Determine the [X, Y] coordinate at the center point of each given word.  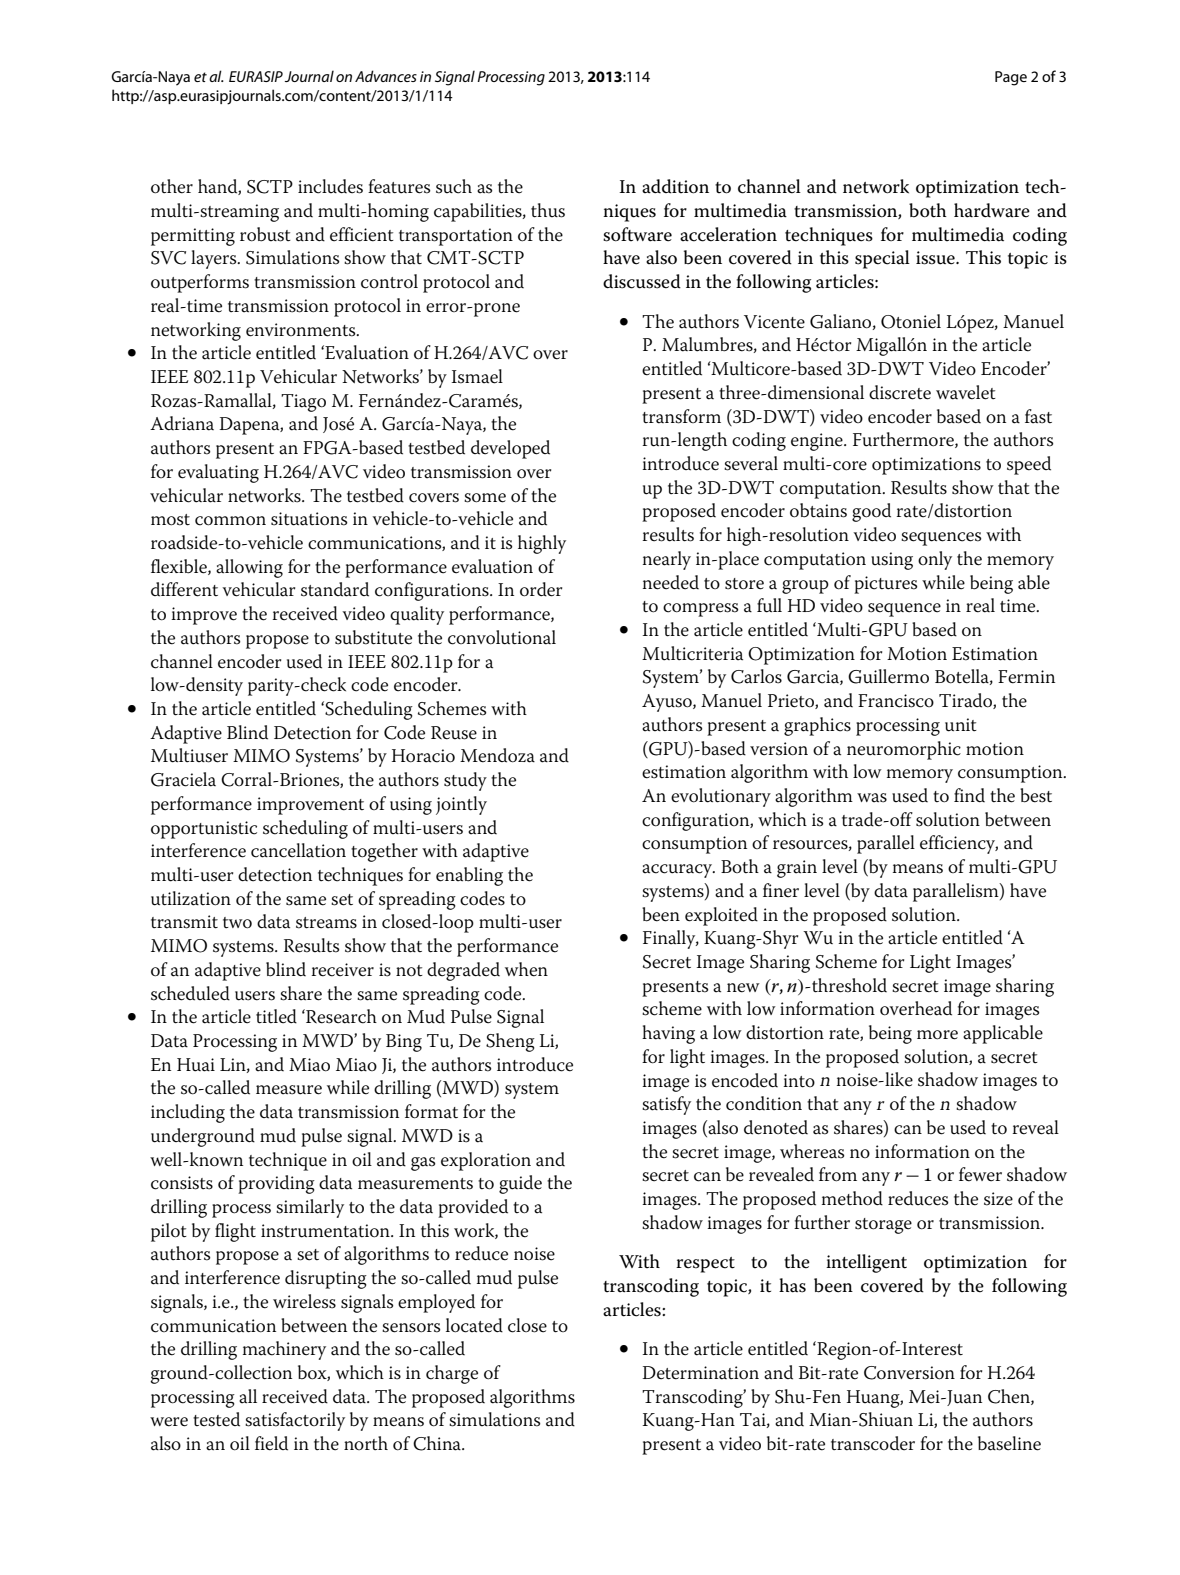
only [935, 560]
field [271, 1443]
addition [675, 186]
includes [330, 186]
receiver [342, 970]
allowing [249, 568]
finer [781, 890]
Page [1011, 78]
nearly [667, 560]
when [526, 969]
